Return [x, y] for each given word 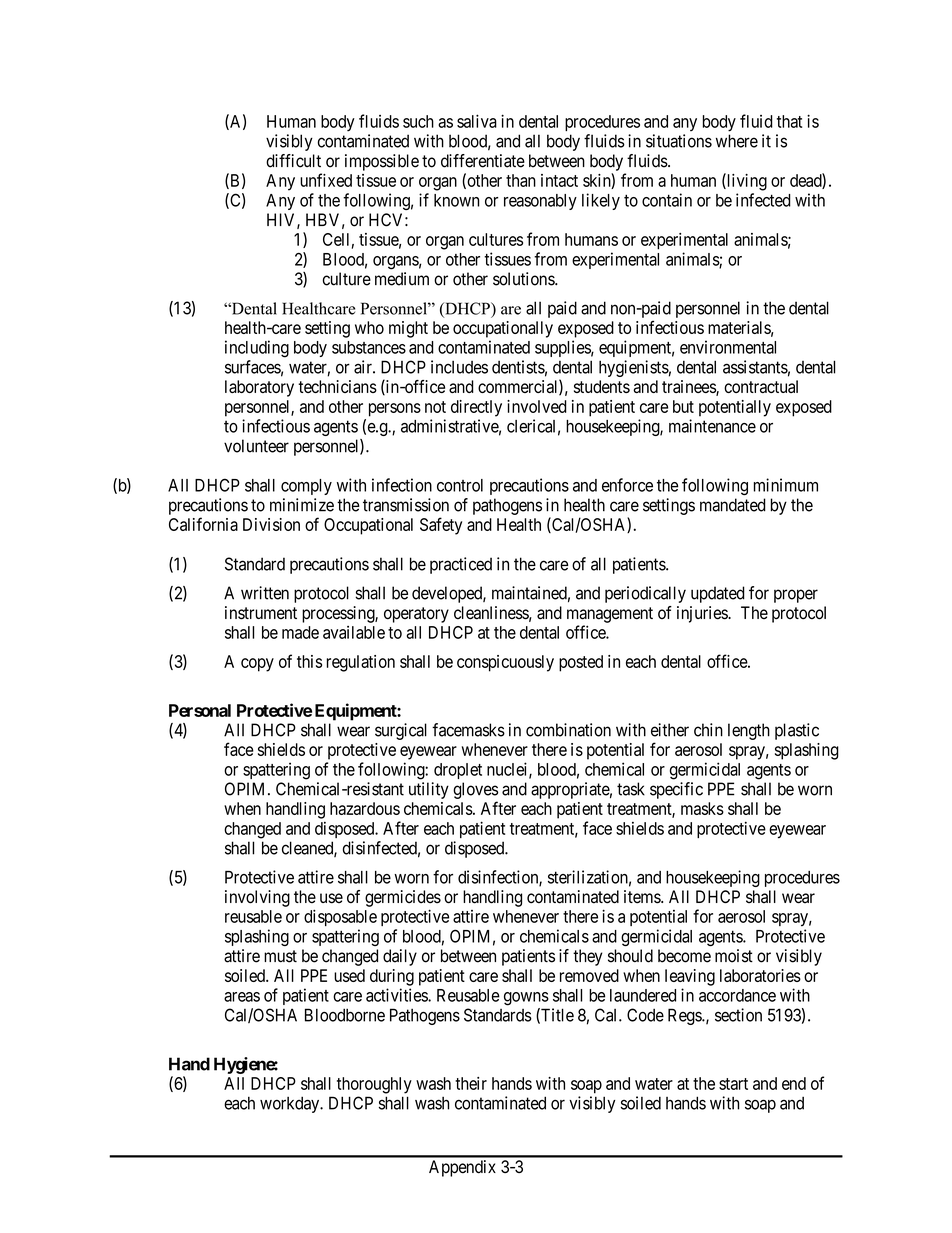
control [460, 485]
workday [291, 1104]
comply [306, 487]
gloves [475, 790]
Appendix [462, 1168]
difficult [293, 161]
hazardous [365, 808]
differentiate [483, 161]
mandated [733, 505]
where [737, 141]
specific [676, 790]
